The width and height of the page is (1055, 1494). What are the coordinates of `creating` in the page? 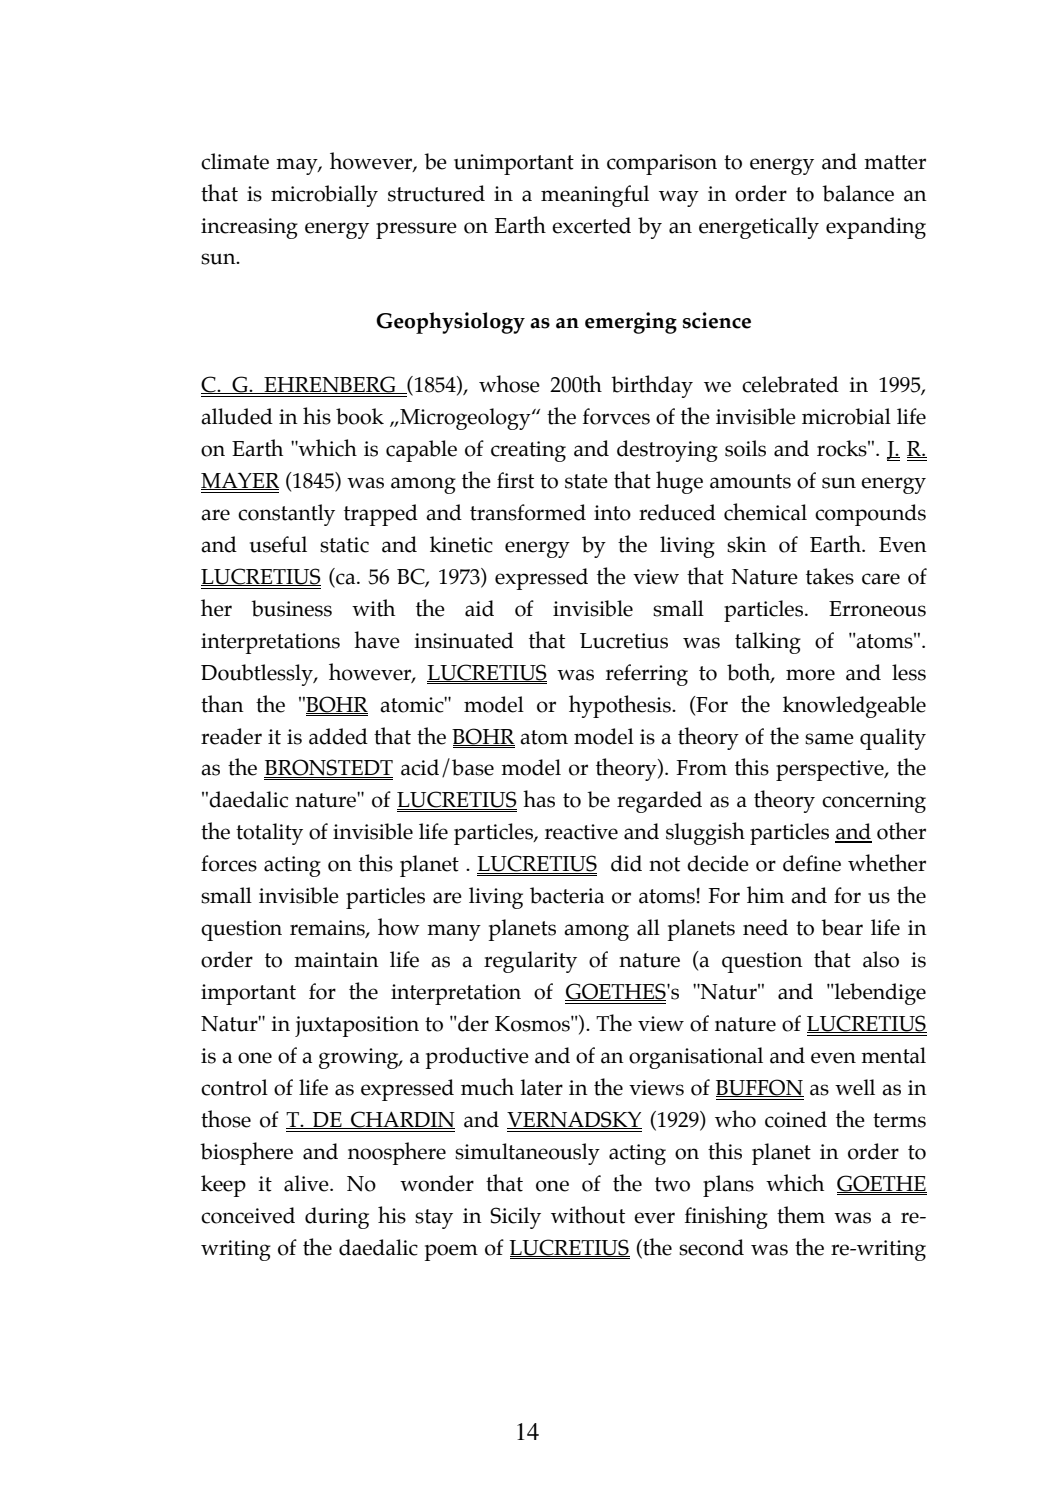 It's located at (528, 451).
